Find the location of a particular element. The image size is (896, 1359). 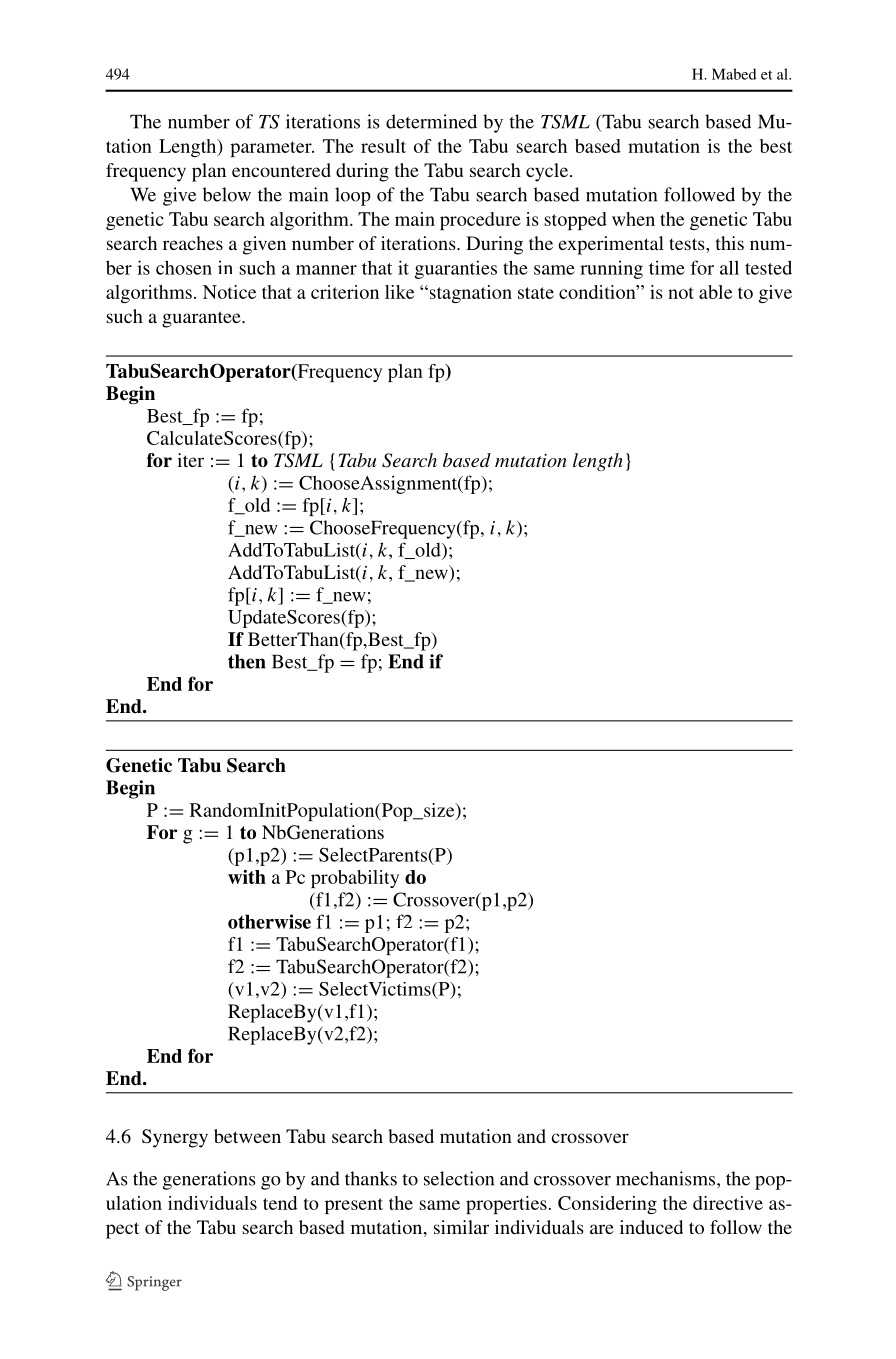

parameter is located at coordinates (272, 149).
